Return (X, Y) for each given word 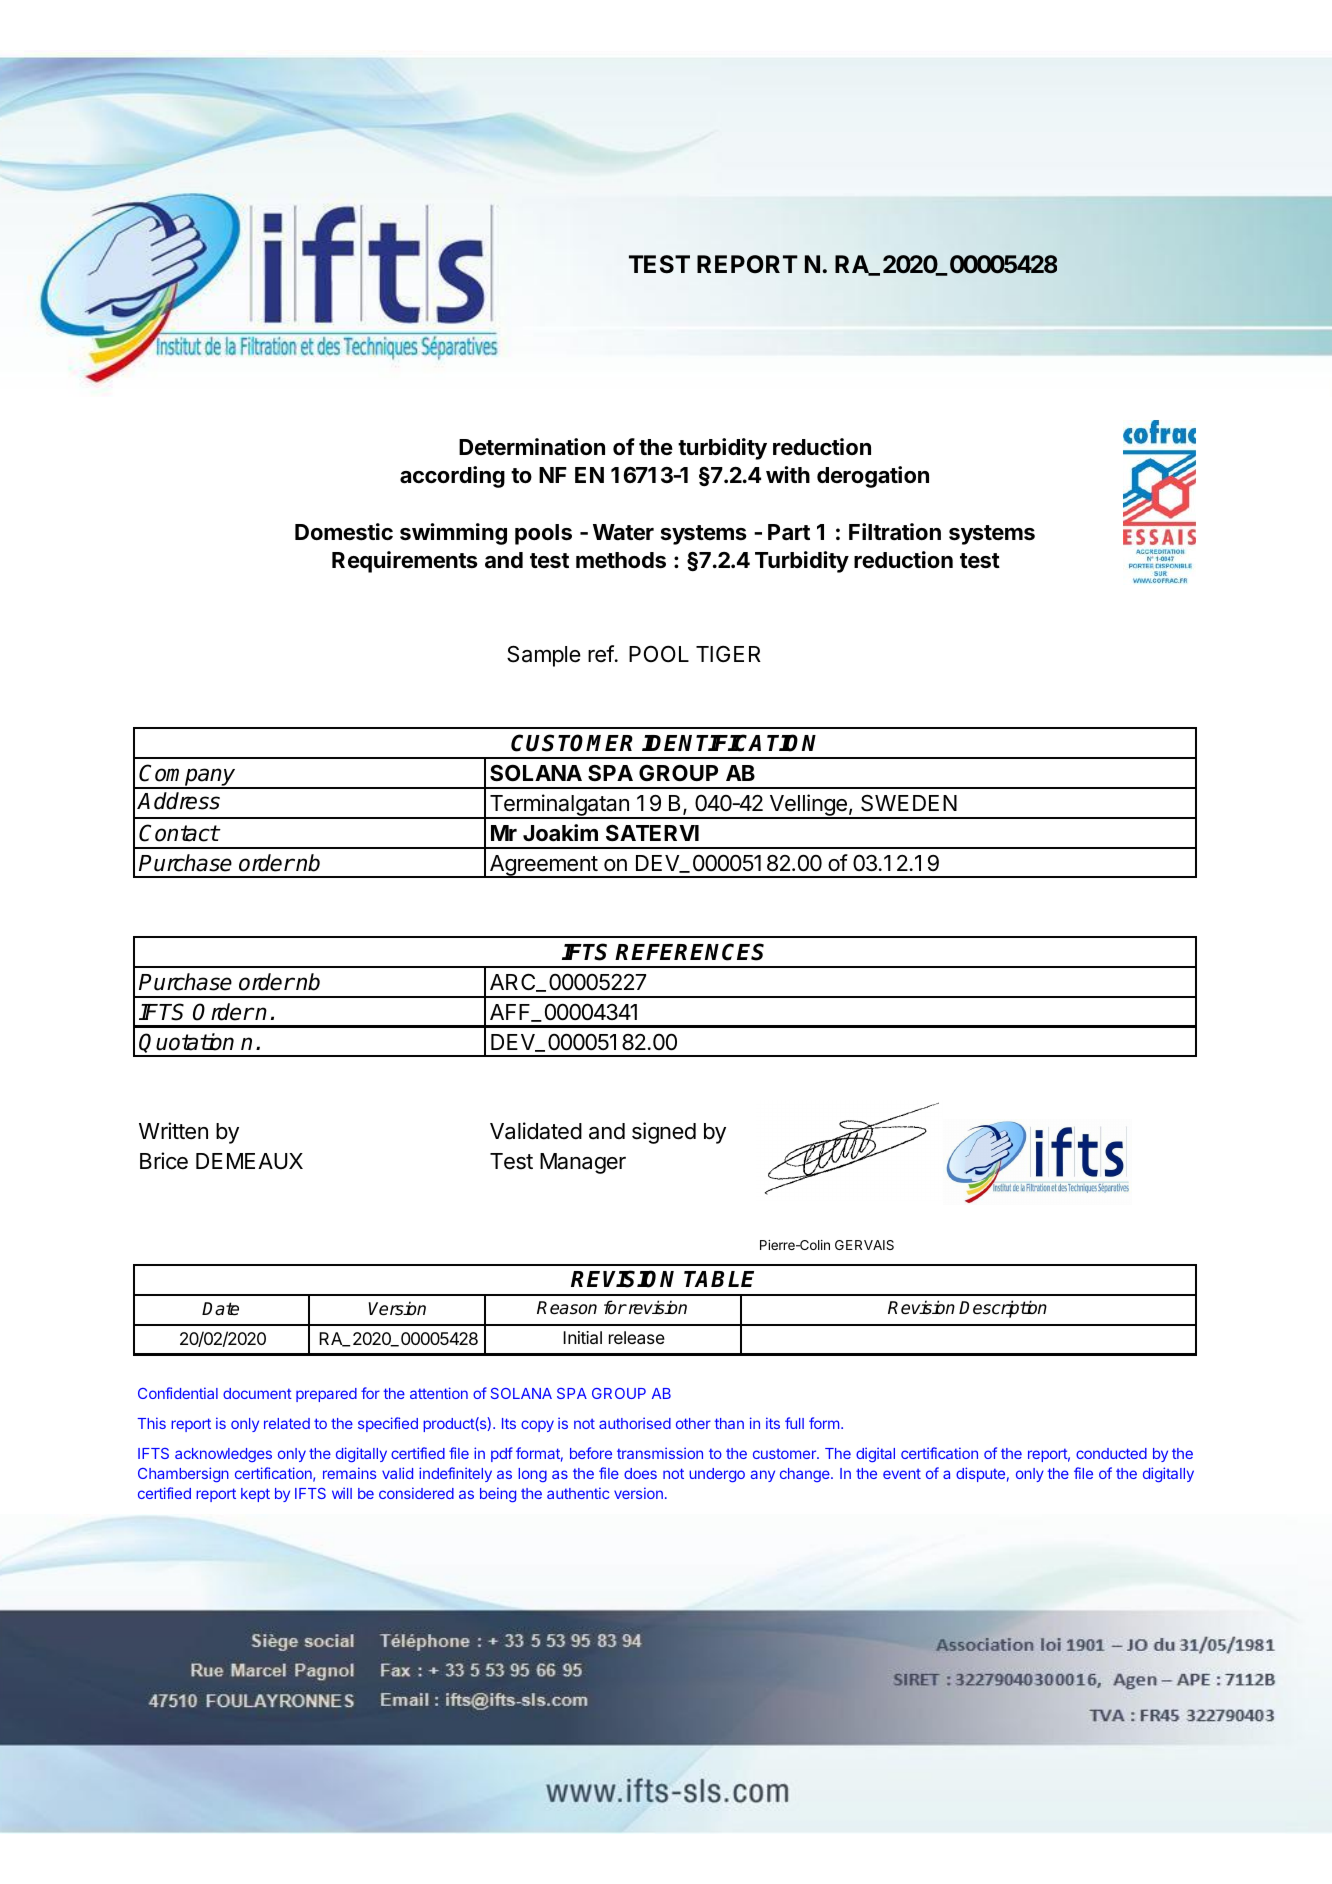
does (640, 1473)
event (902, 1474)
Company (188, 776)
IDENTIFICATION (729, 743)
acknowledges (223, 1455)
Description (1003, 1309)
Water (623, 532)
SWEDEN (909, 803)
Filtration (895, 532)
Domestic (344, 532)
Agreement (543, 866)
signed (664, 1133)
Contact (179, 833)
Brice (164, 1161)
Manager (583, 1163)
